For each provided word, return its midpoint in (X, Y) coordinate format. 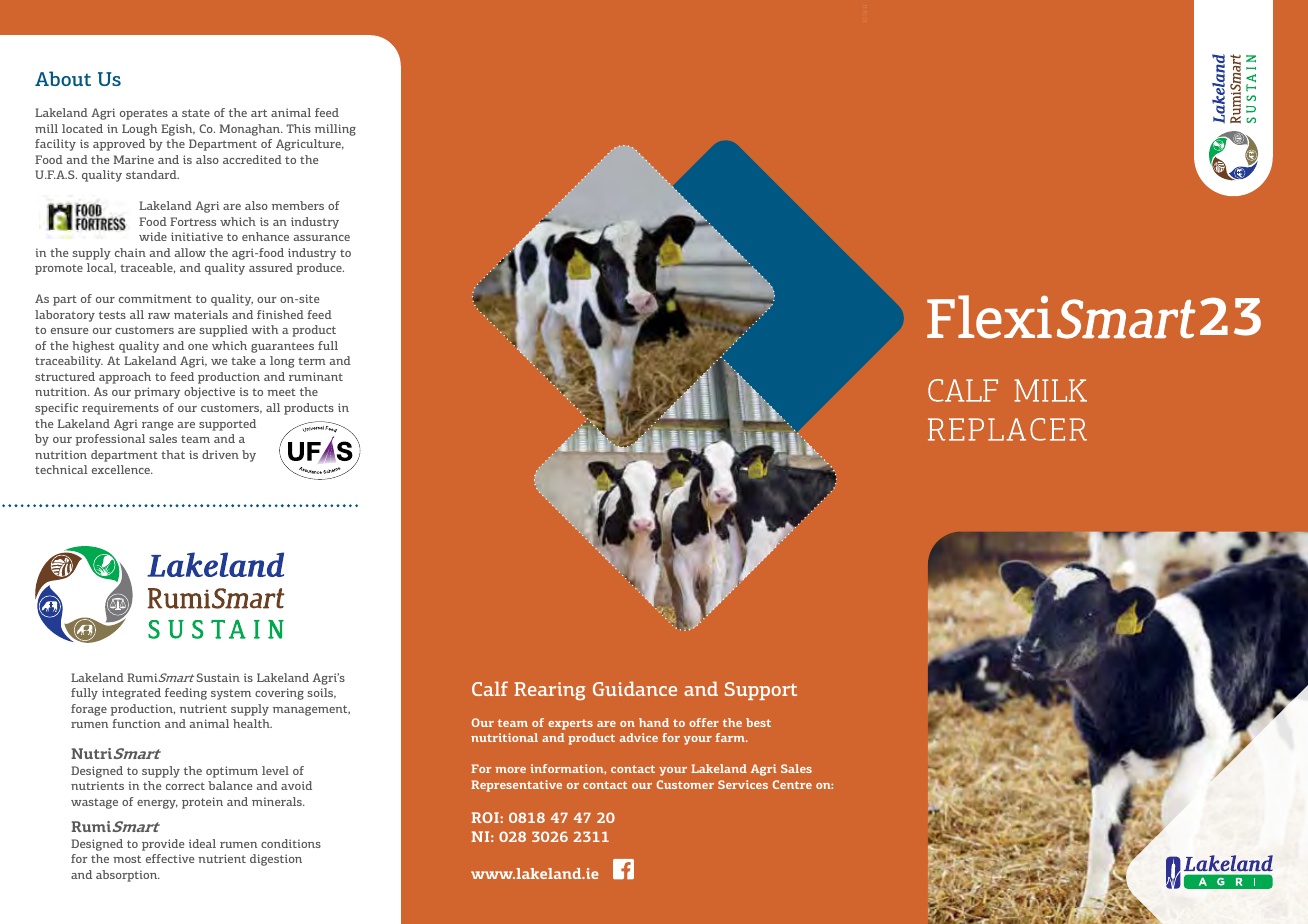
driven (220, 454)
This (298, 128)
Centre (792, 784)
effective (170, 858)
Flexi (989, 317)
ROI (486, 817)
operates (144, 114)
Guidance (635, 688)
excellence (122, 469)
